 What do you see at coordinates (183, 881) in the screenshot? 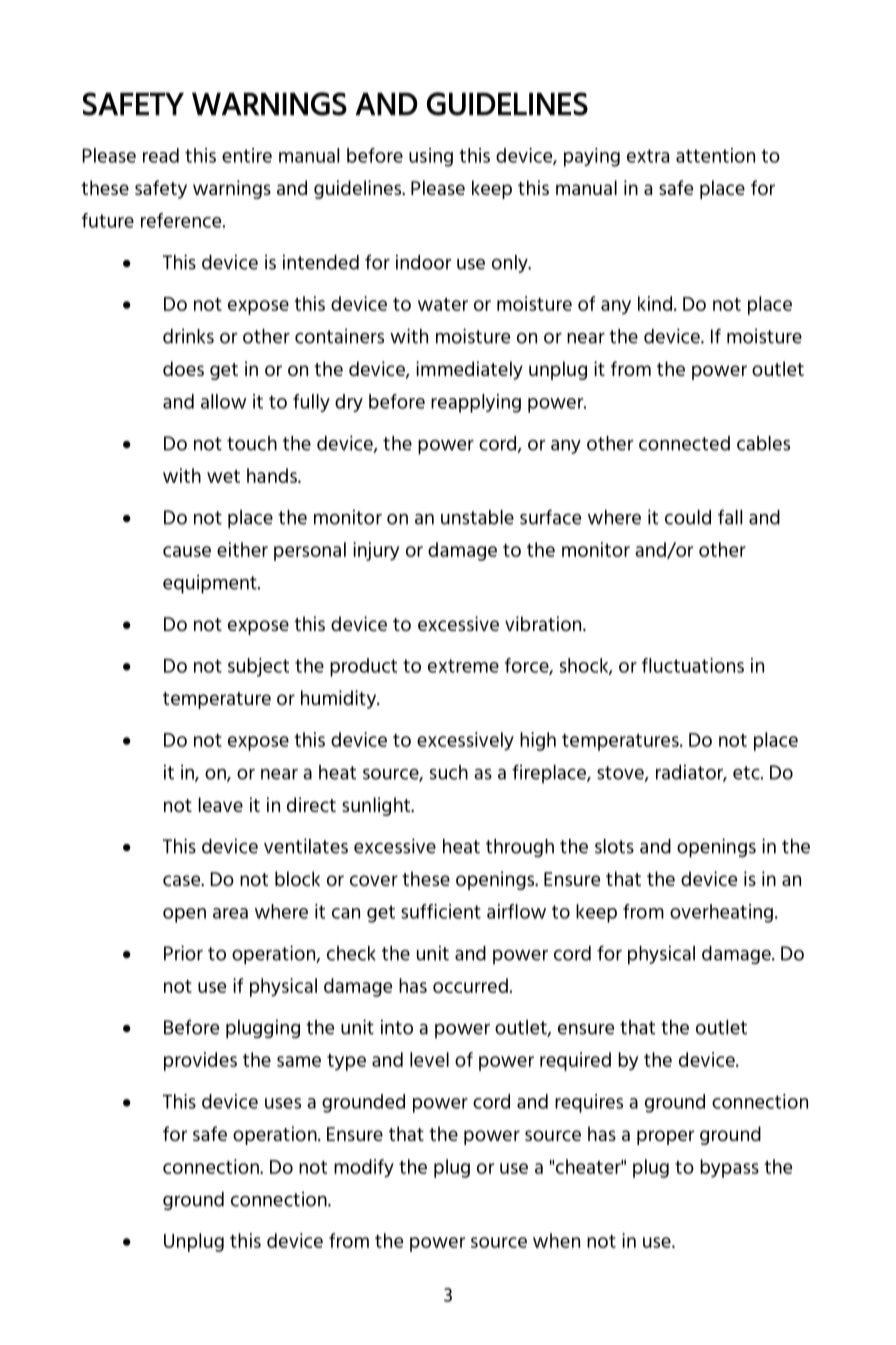
I see `case` at bounding box center [183, 881].
